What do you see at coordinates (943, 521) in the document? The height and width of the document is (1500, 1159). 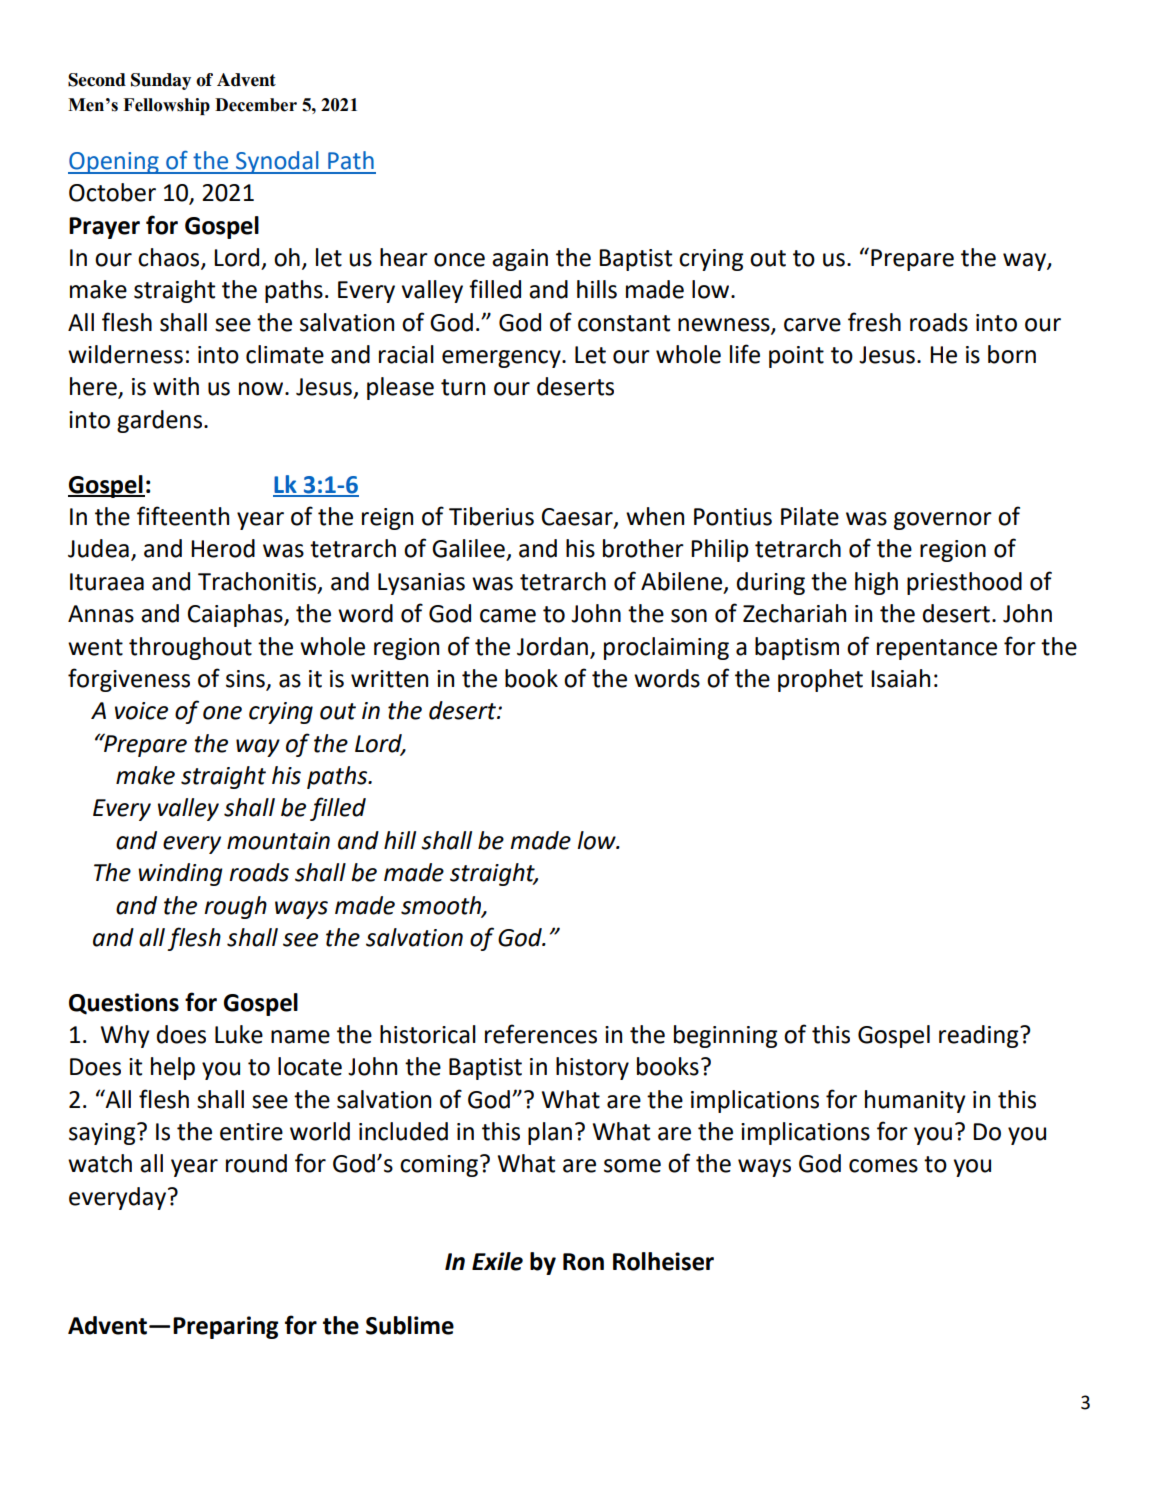 I see `governor` at bounding box center [943, 521].
